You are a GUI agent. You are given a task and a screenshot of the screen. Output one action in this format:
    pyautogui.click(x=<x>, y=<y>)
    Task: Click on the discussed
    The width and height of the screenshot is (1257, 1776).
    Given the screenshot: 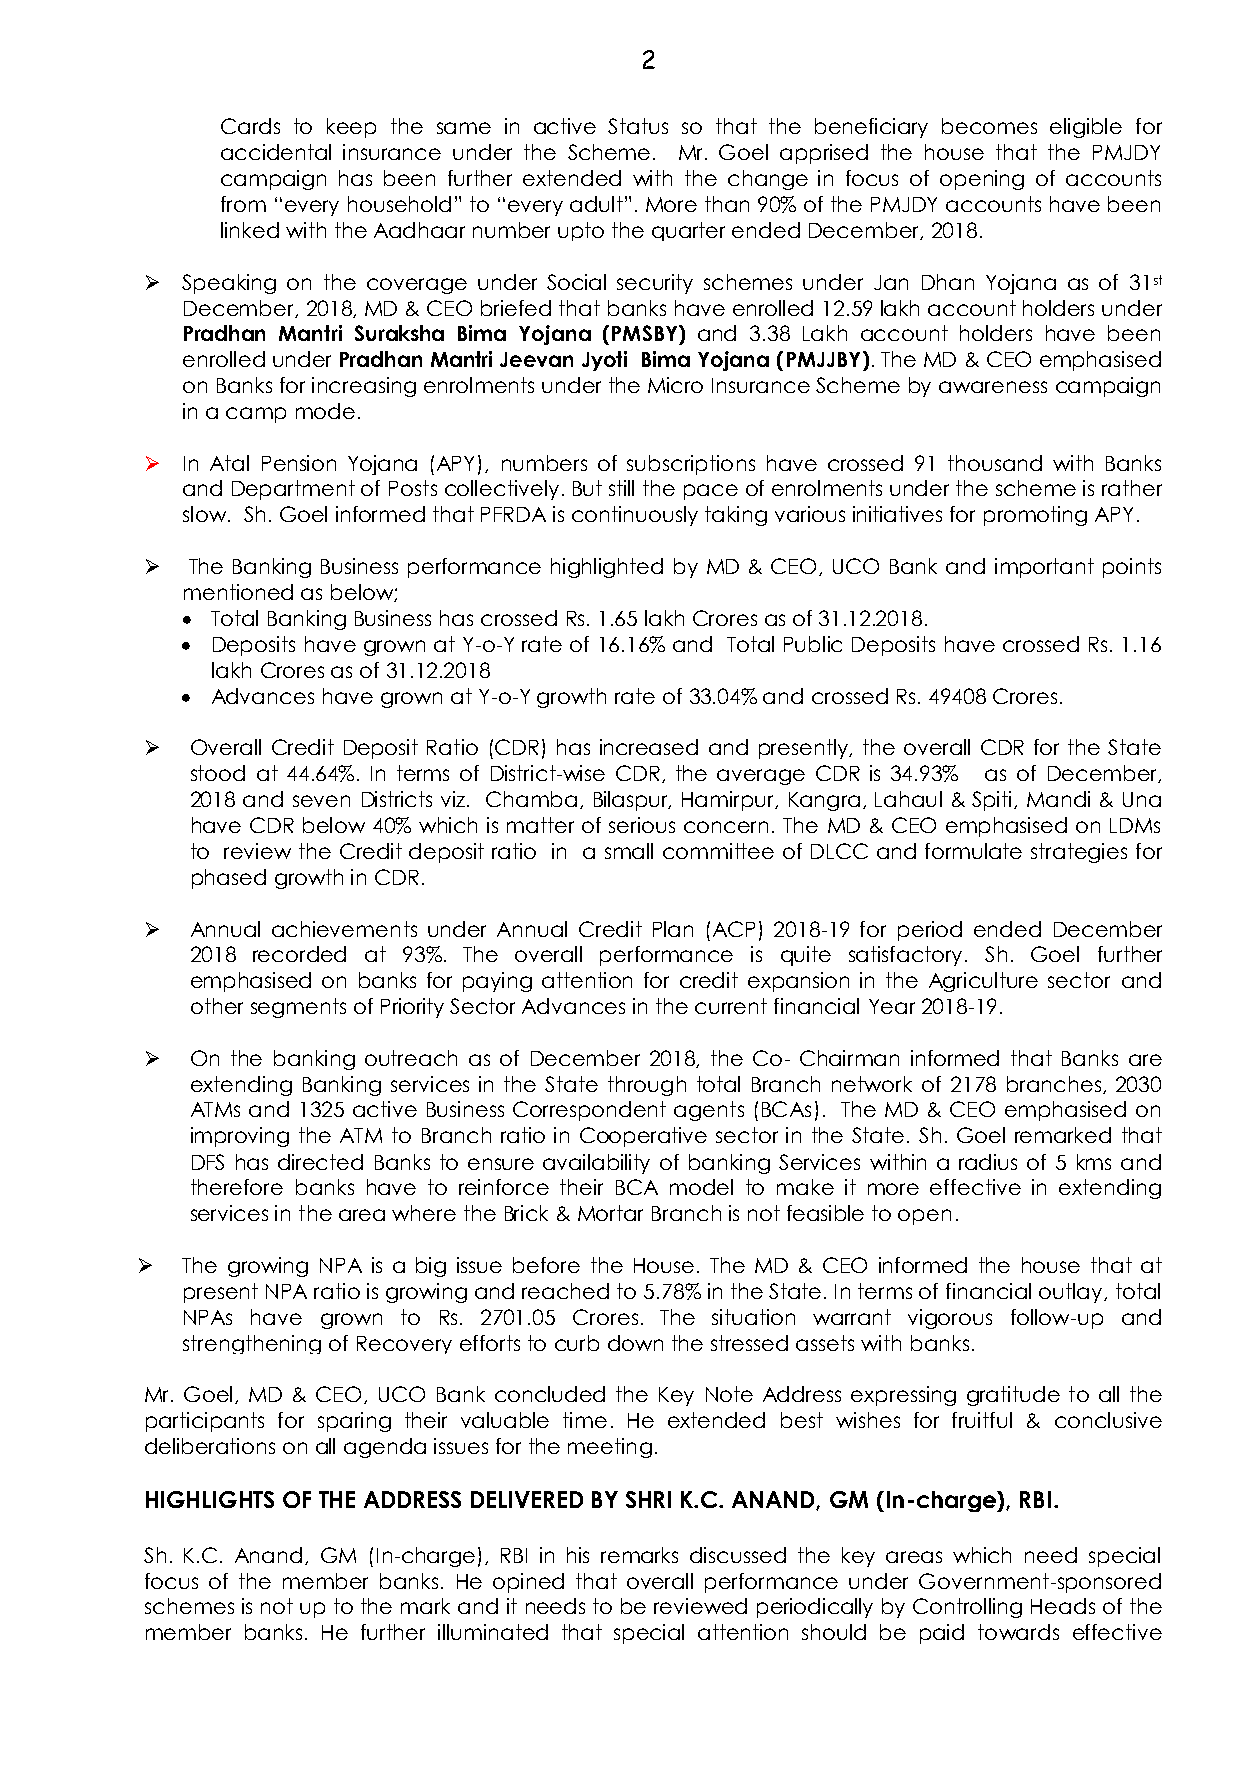 What is the action you would take?
    pyautogui.click(x=738, y=1555)
